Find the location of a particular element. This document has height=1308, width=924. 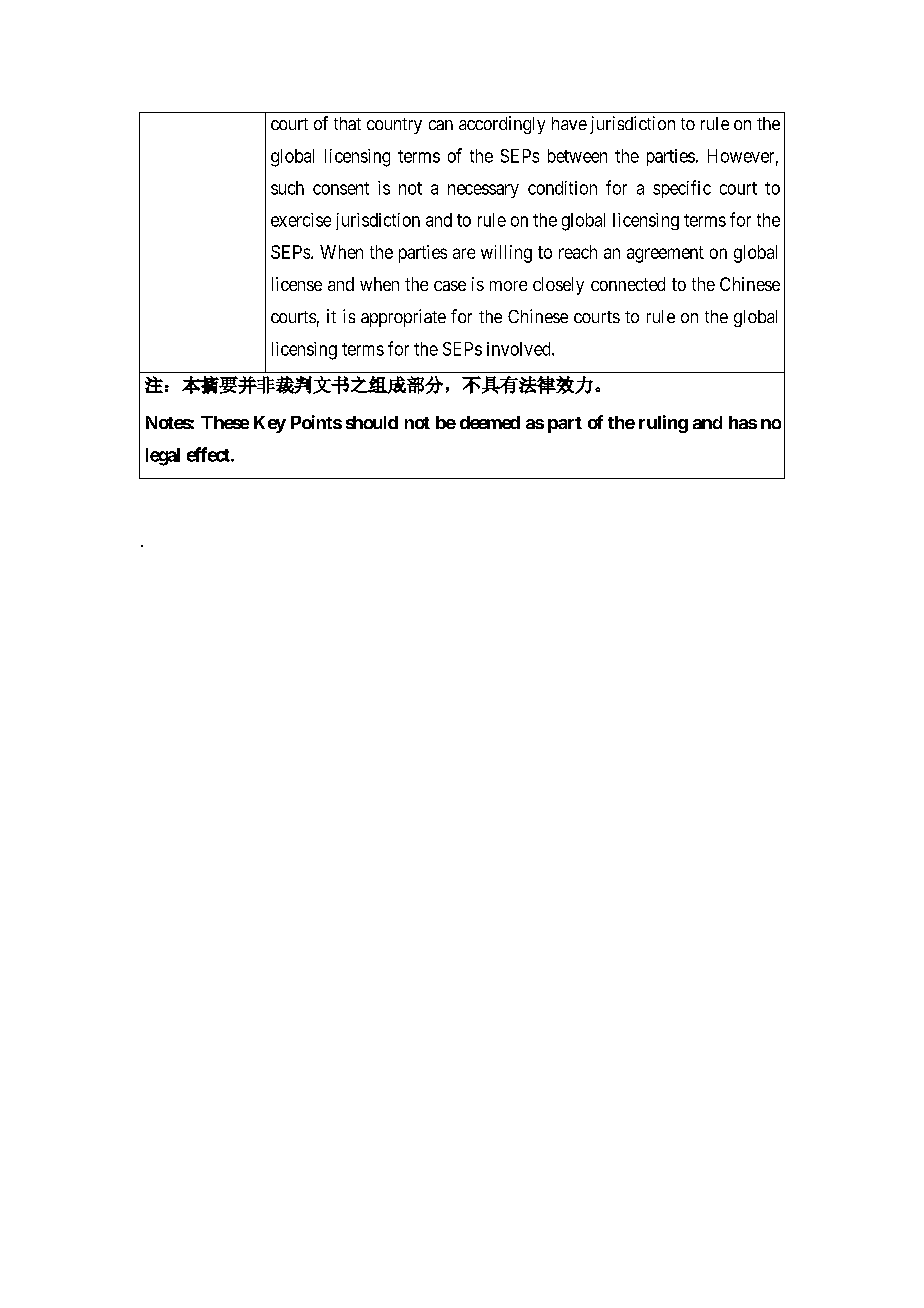

that is located at coordinates (347, 123).
